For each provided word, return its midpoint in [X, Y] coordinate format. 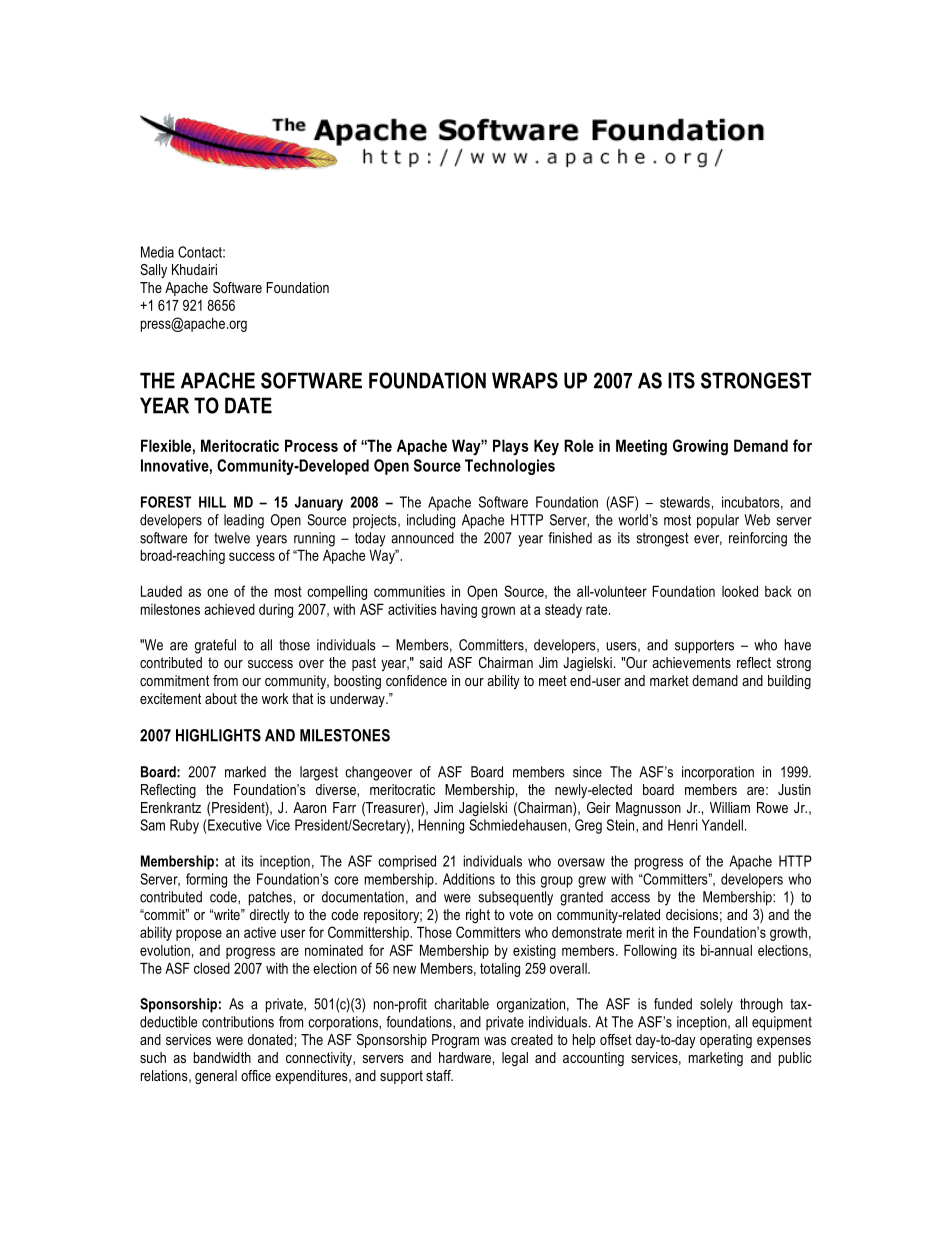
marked [245, 772]
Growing [700, 447]
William [730, 807]
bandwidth [222, 1057]
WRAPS [525, 380]
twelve [232, 538]
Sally [153, 271]
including [431, 521]
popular [718, 521]
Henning [441, 826]
